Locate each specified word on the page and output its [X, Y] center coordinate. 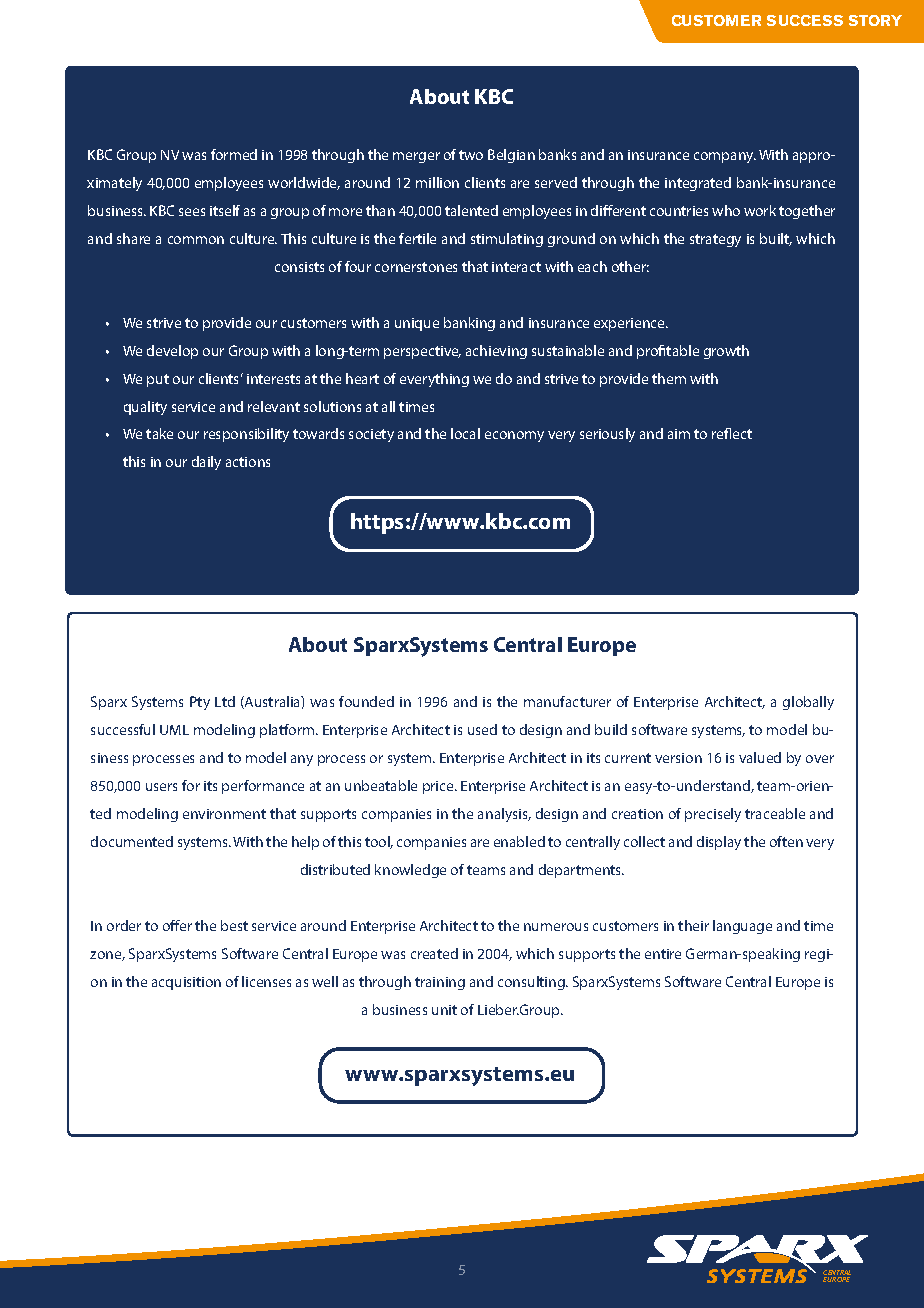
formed [234, 154]
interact [516, 267]
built [776, 239]
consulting [532, 983]
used [482, 729]
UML [174, 730]
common [196, 240]
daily [206, 463]
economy [514, 436]
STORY [875, 20]
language [742, 927]
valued [760, 757]
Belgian [511, 156]
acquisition [186, 983]
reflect [732, 433]
